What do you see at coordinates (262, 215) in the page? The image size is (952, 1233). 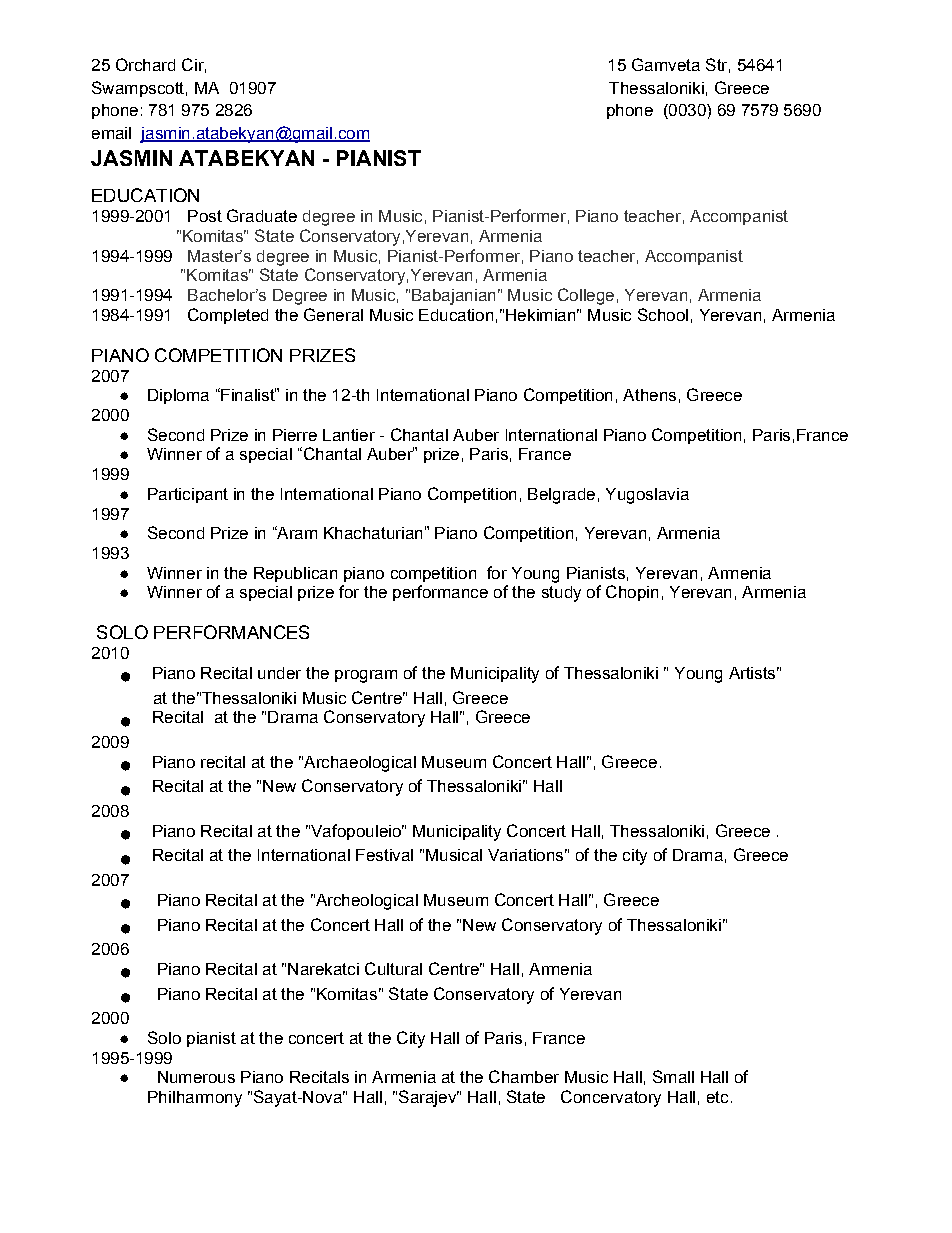 I see `Graduate` at bounding box center [262, 215].
